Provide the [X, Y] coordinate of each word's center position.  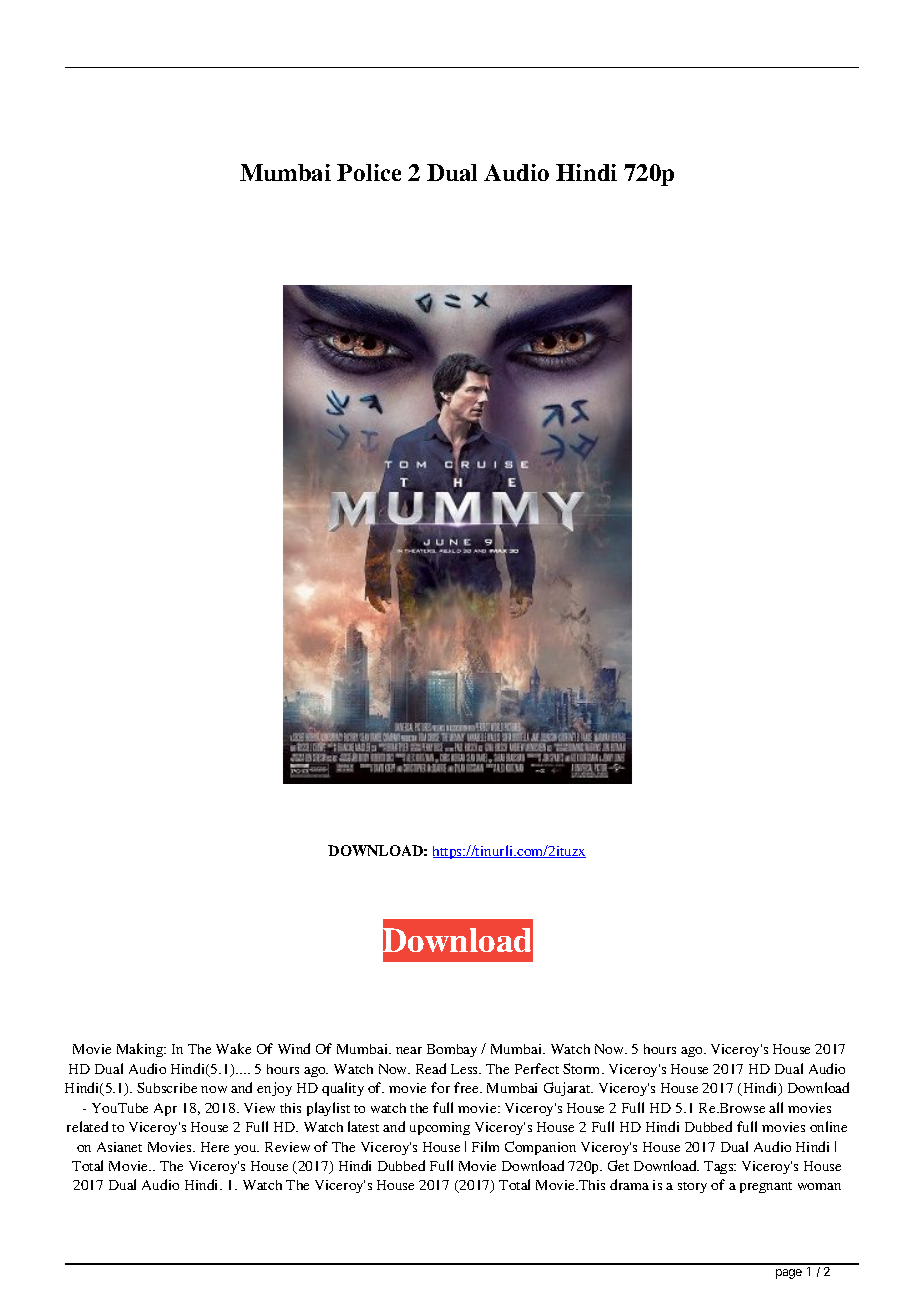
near [409, 1050]
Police [369, 172]
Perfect [537, 1068]
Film [485, 1146]
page [789, 1274]
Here [215, 1147]
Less [466, 1069]
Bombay [452, 1050]
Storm [583, 1068]
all [776, 1107]
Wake [233, 1048]
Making [141, 1050]
